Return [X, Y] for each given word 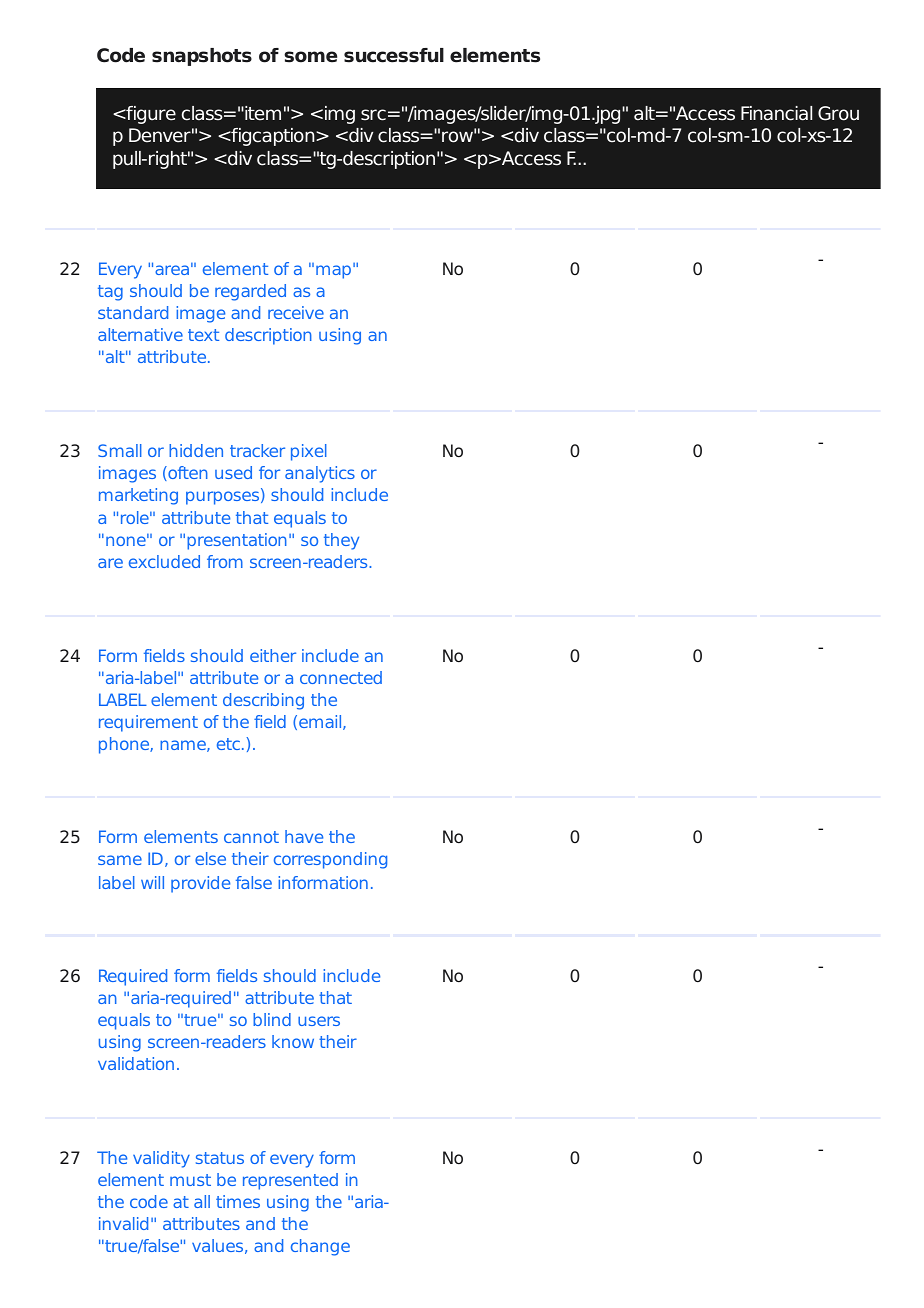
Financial [776, 113]
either [273, 655]
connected [341, 677]
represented [290, 1181]
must [190, 1180]
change [320, 1247]
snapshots [202, 57]
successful [394, 55]
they [341, 541]
